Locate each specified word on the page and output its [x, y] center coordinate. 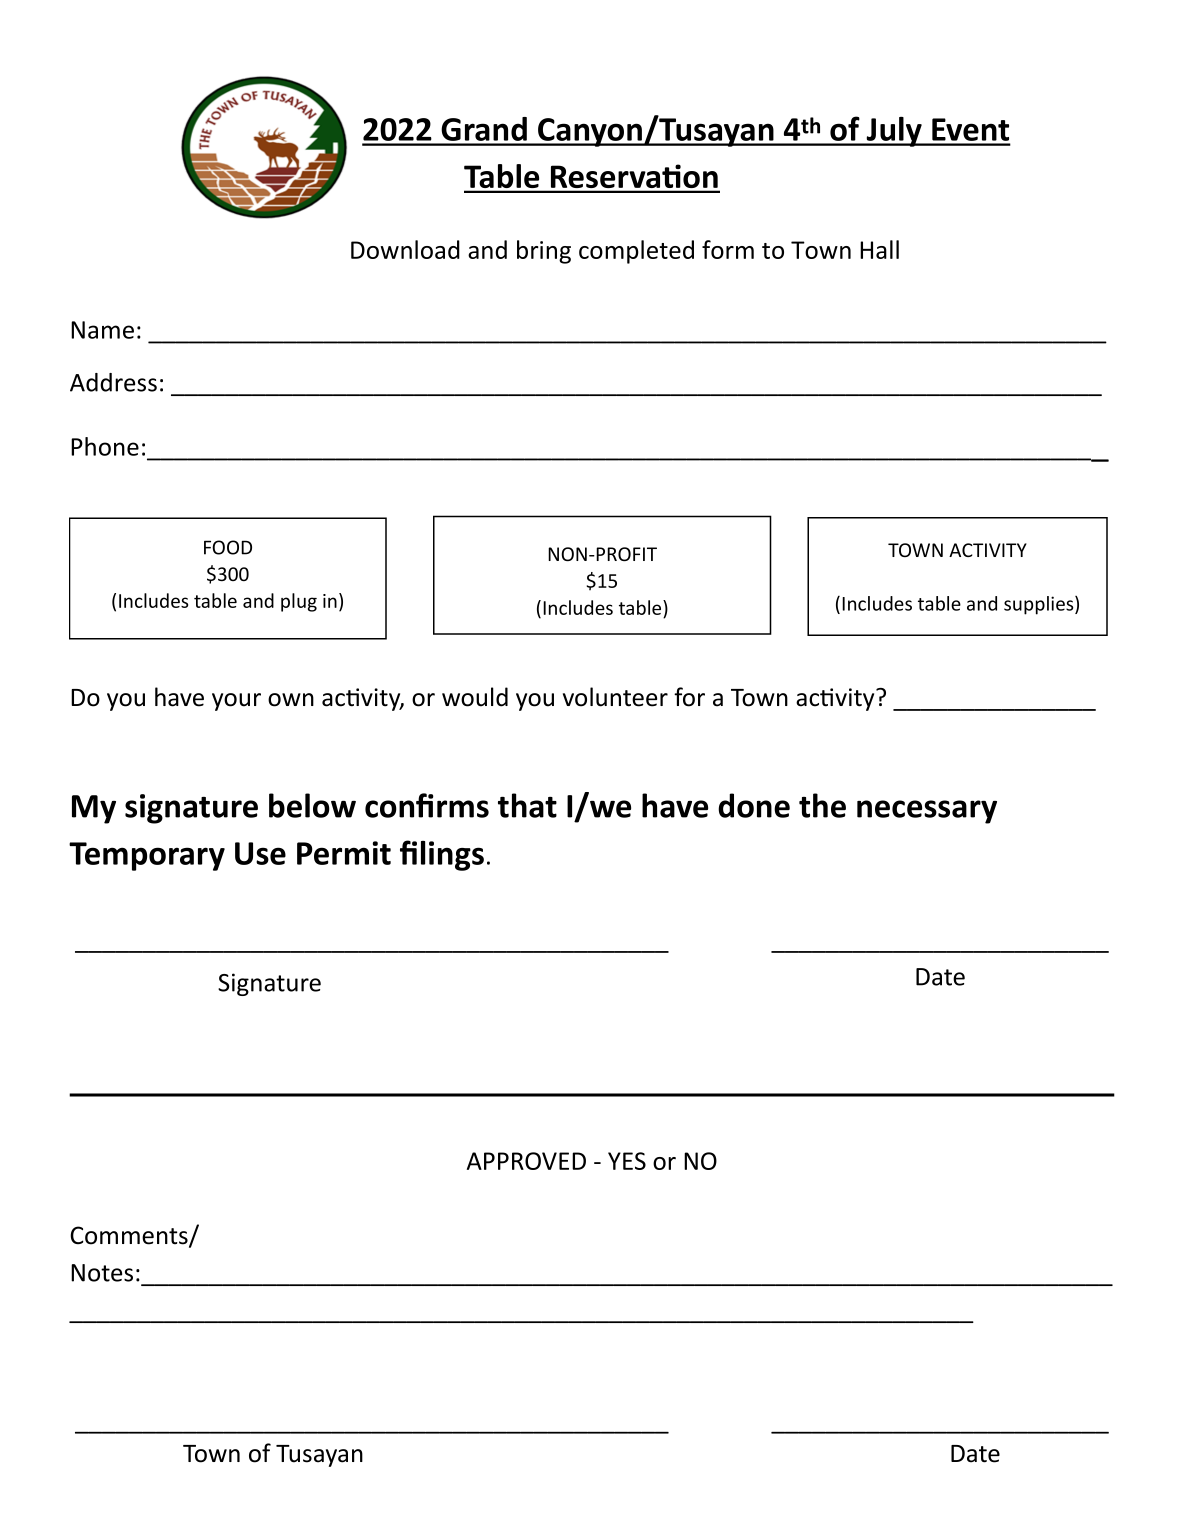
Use [260, 853]
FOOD [228, 547]
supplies [1040, 605]
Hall [879, 249]
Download [405, 249]
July [894, 132]
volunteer [615, 697]
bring [544, 252]
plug [299, 602]
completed [636, 252]
